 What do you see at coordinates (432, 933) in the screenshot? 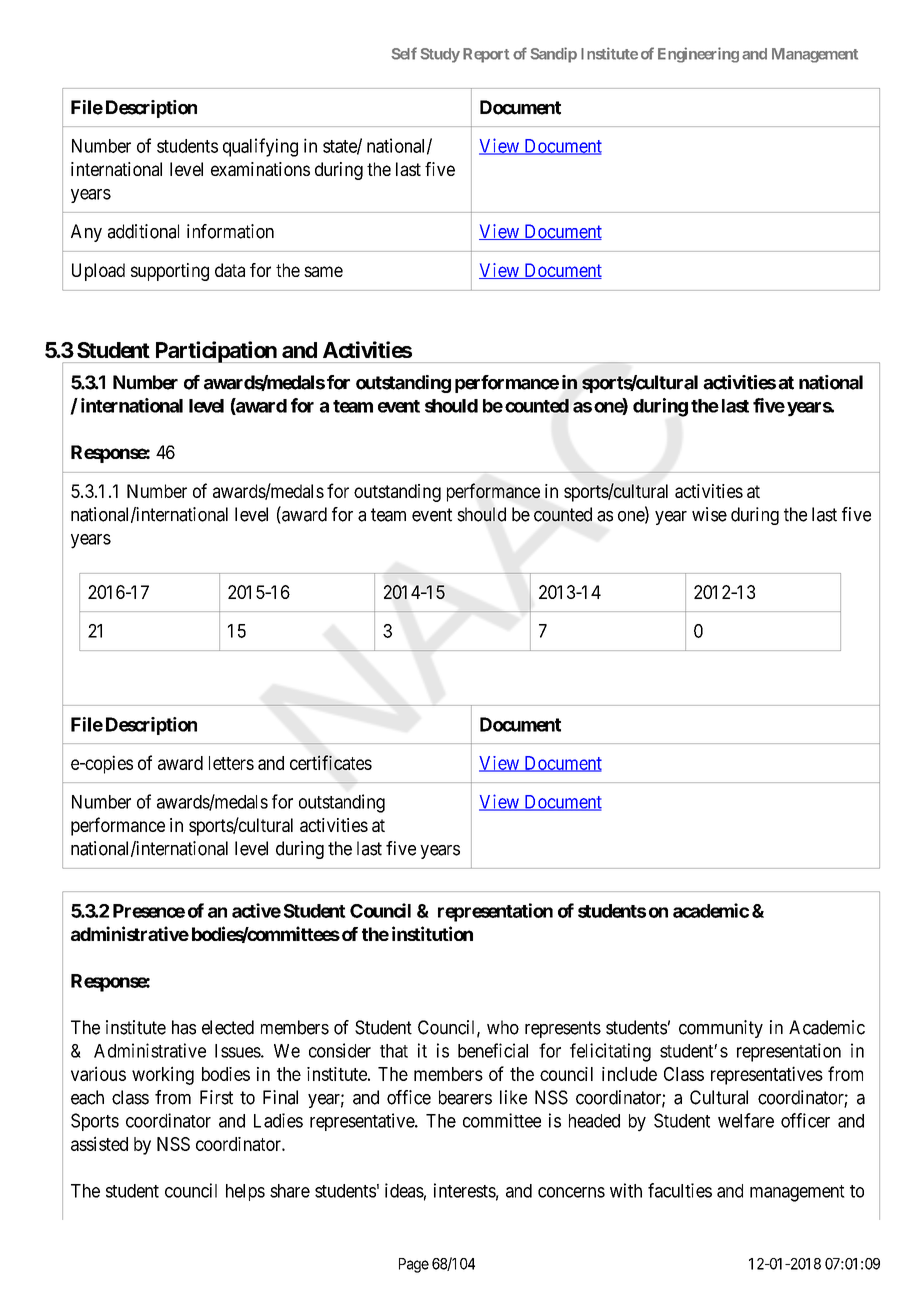
I see `institution` at bounding box center [432, 933].
